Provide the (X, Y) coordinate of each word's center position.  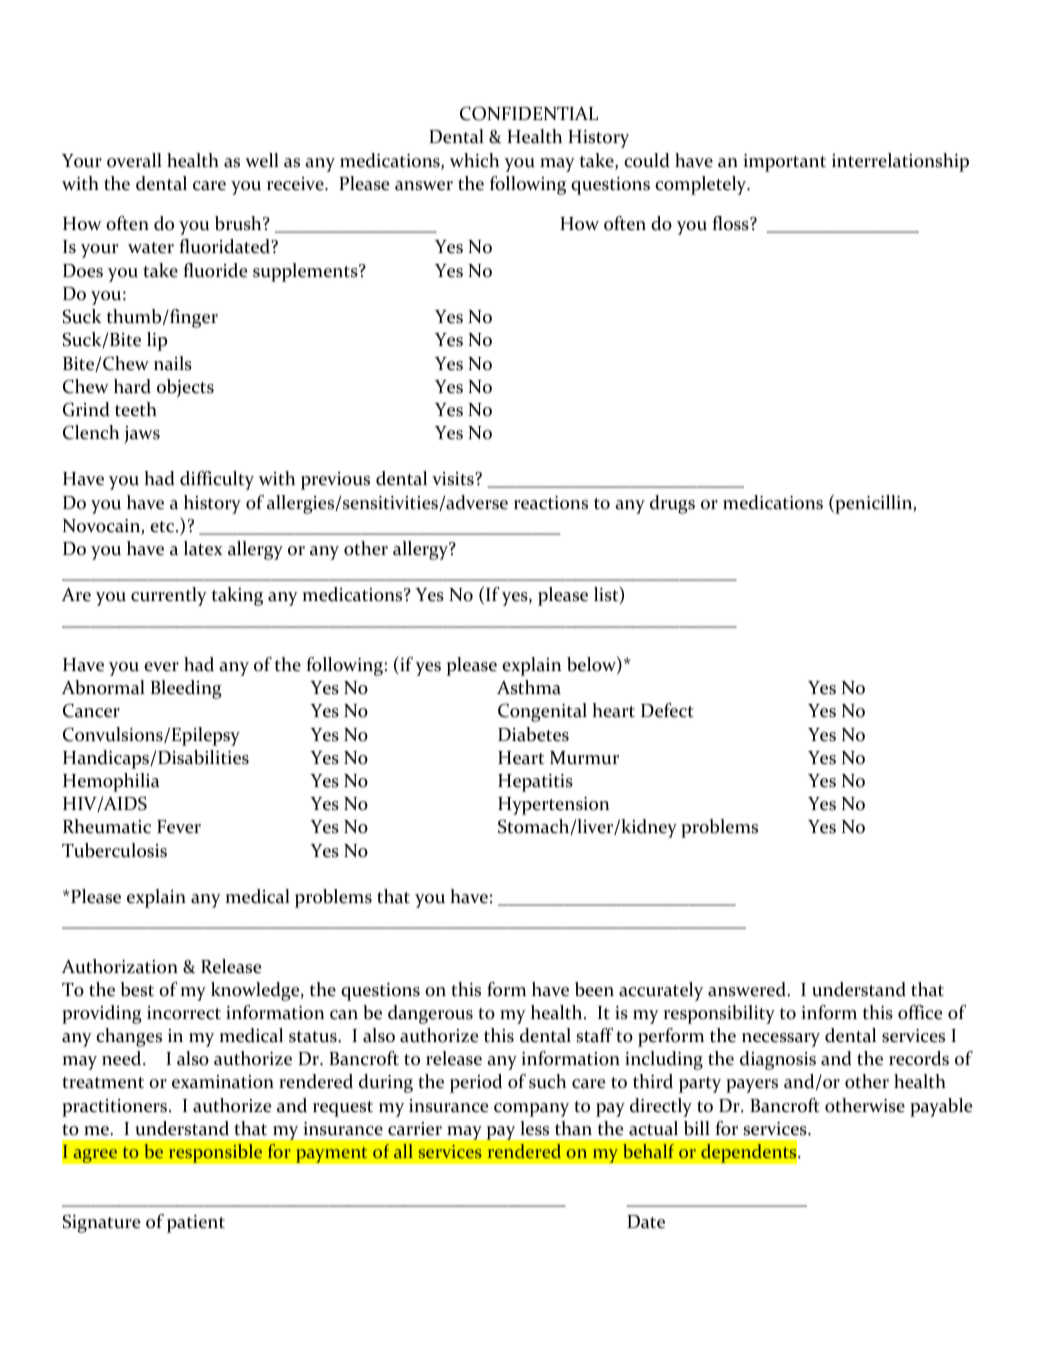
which (474, 160)
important (784, 163)
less (534, 1128)
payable (941, 1107)
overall (134, 160)
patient (196, 1224)
